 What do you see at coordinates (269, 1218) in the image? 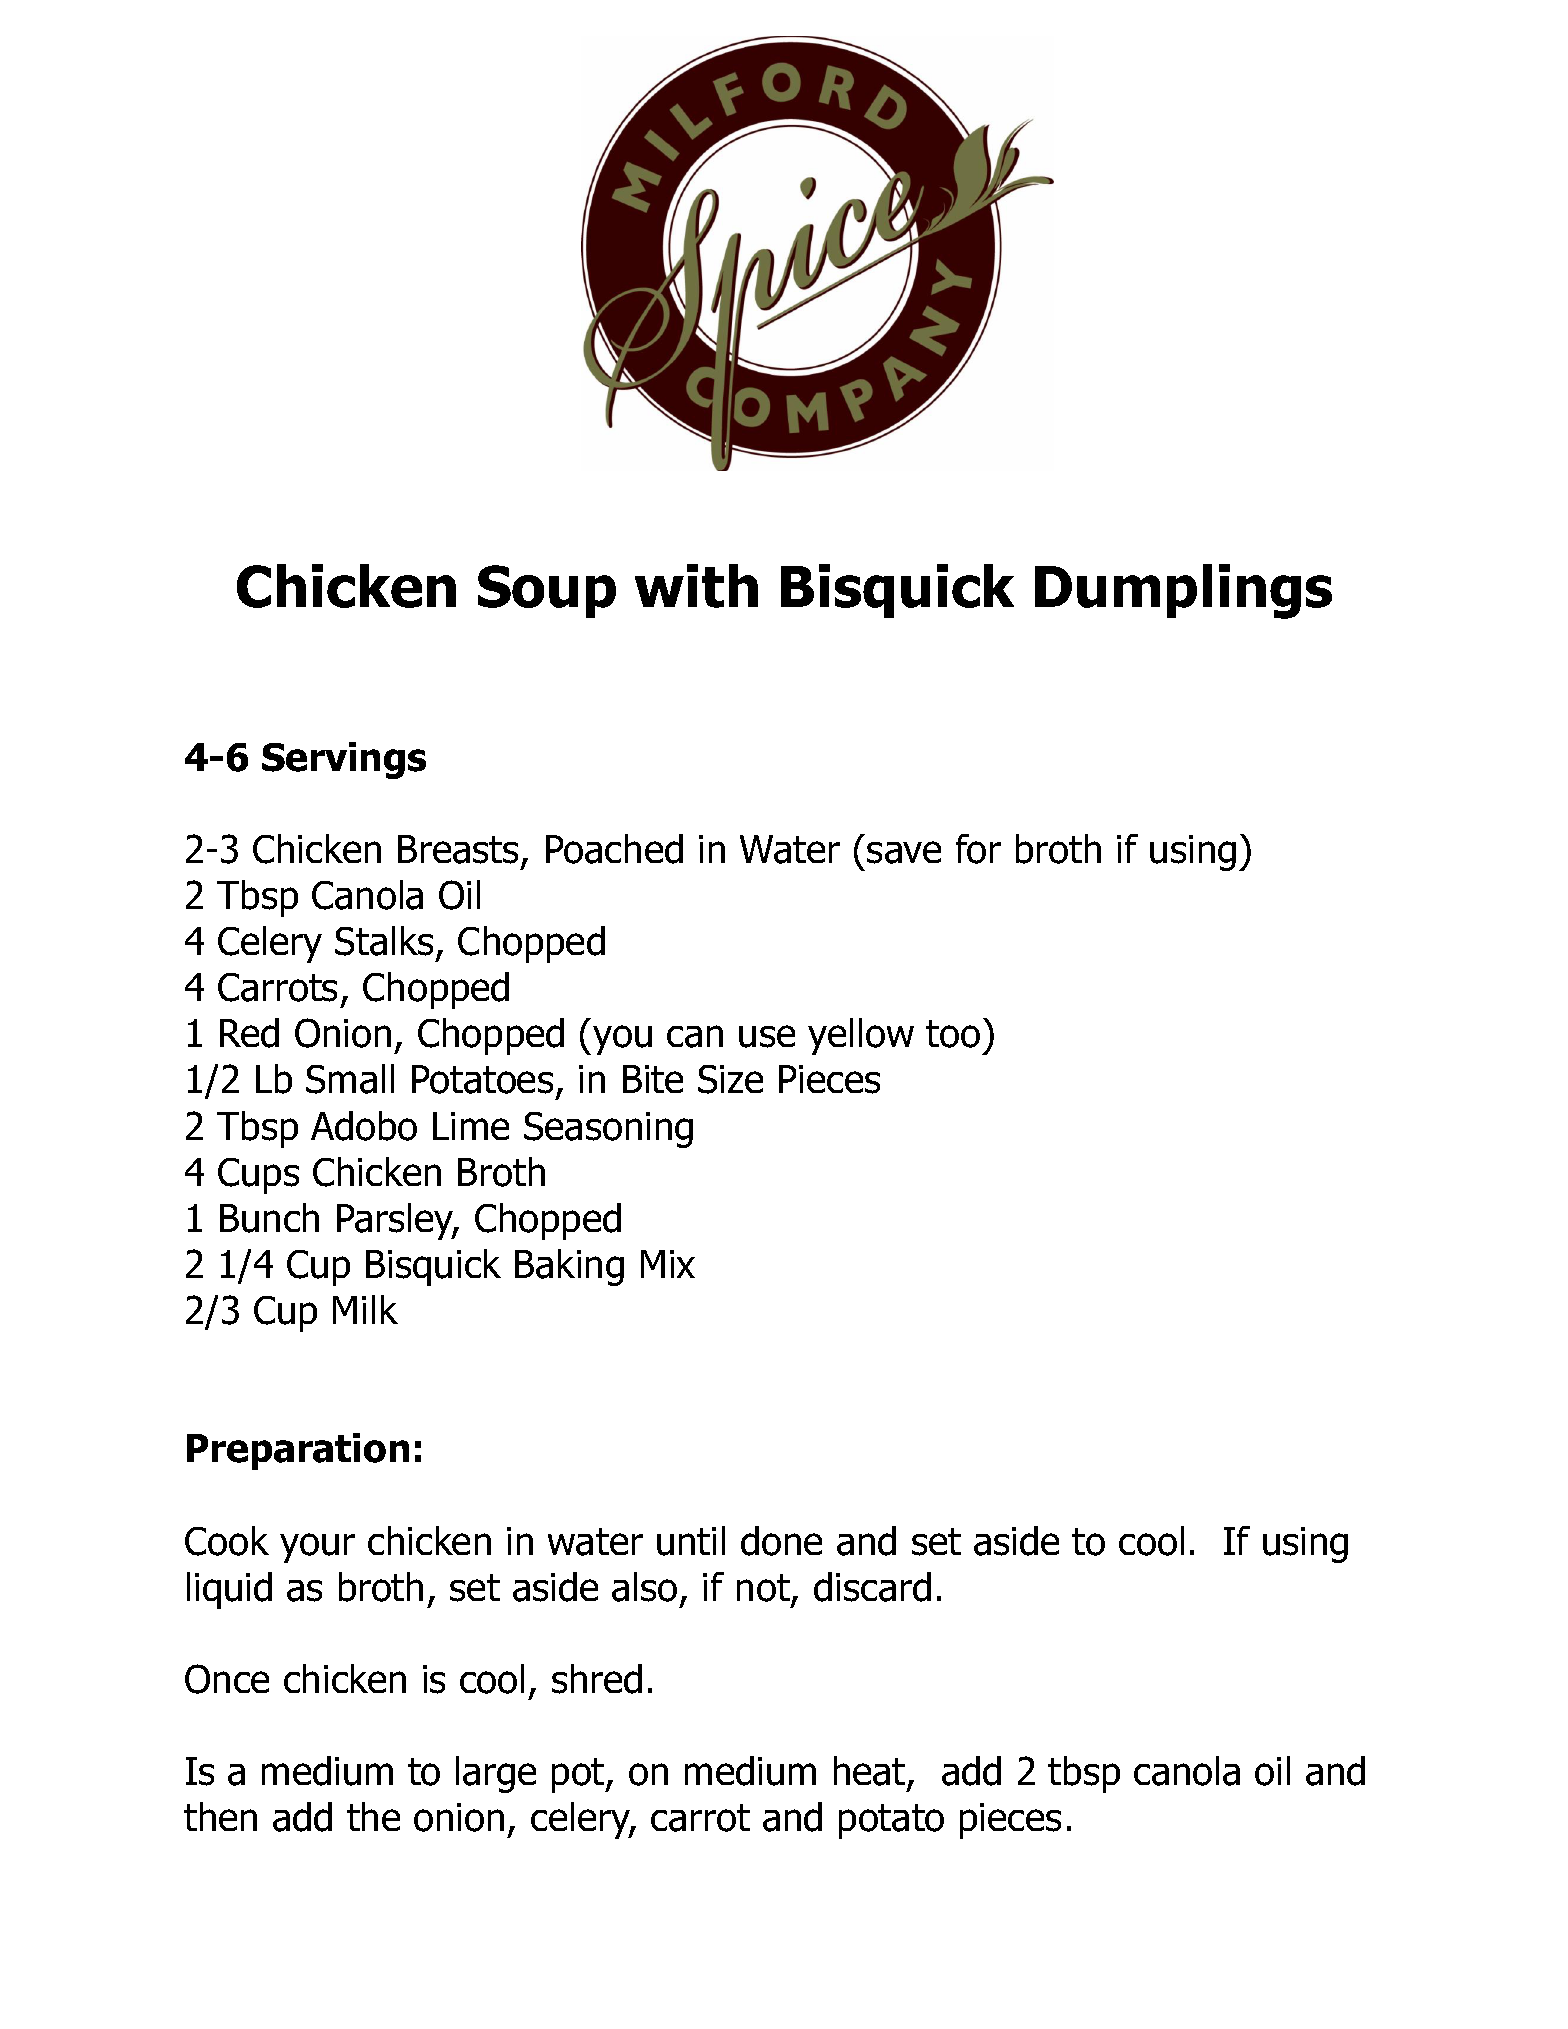
I see `Bunch` at bounding box center [269, 1218].
